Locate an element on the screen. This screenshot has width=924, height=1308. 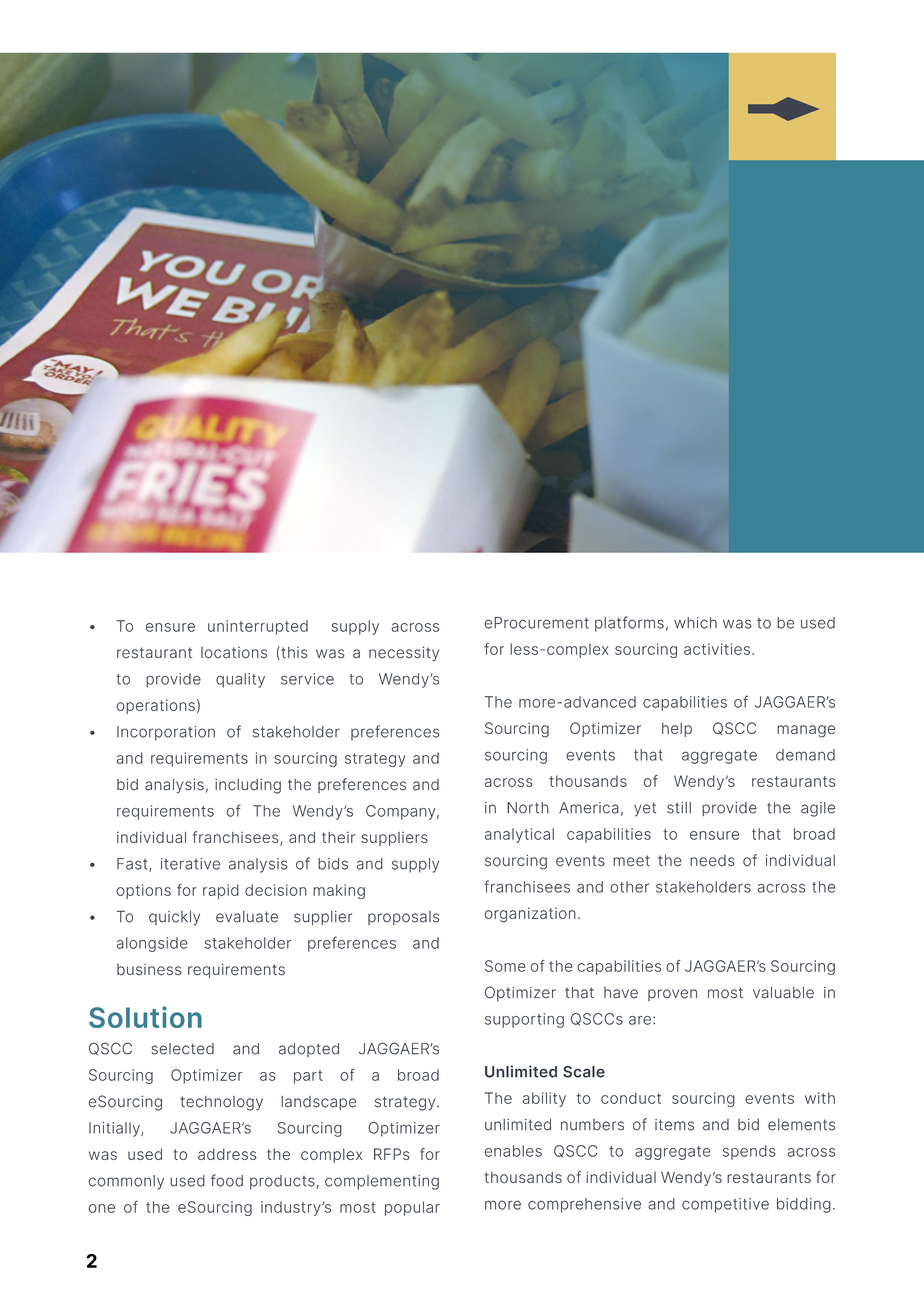
still is located at coordinates (679, 808).
